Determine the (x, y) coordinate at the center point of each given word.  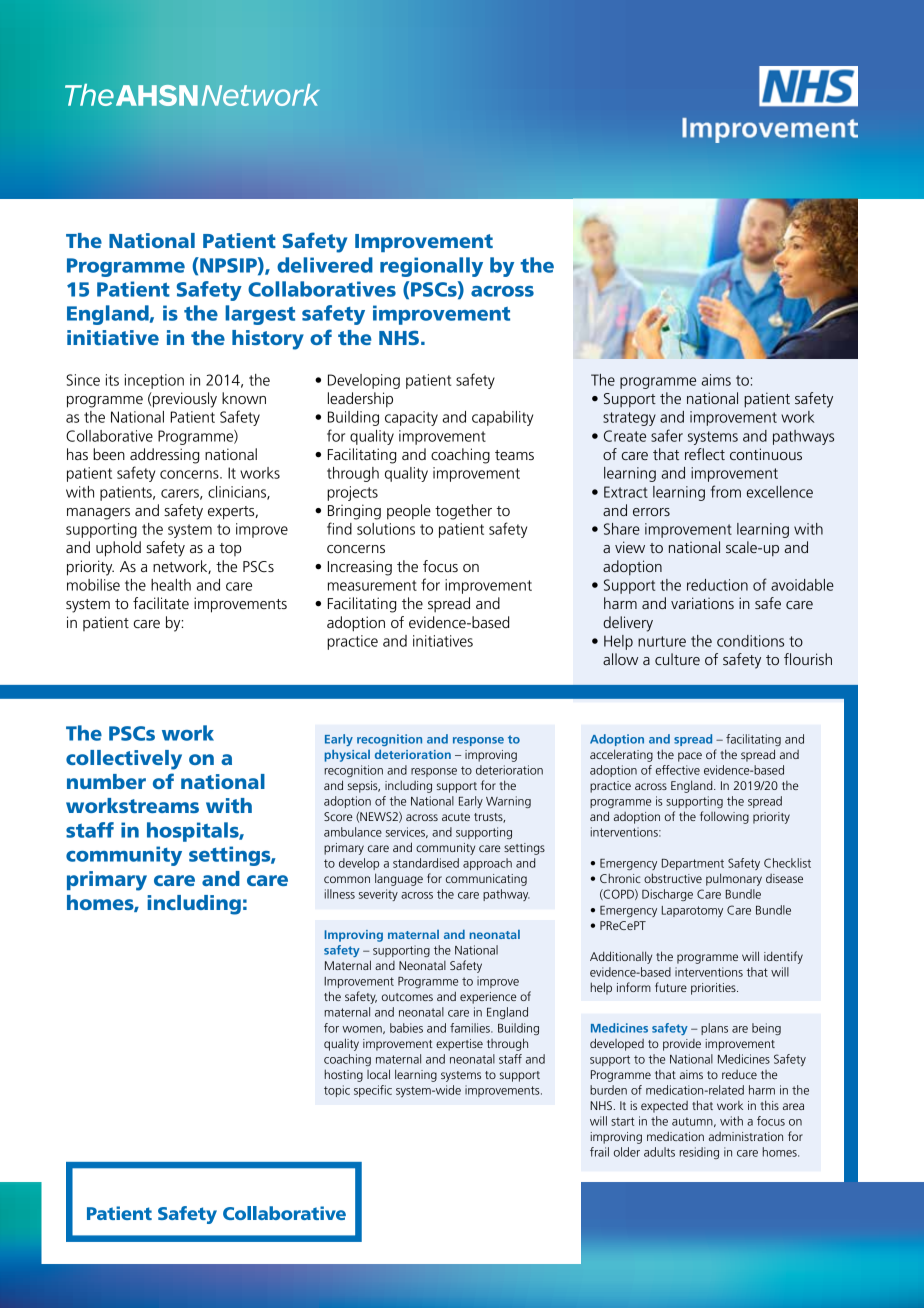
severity (378, 895)
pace (690, 757)
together (463, 512)
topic (337, 1091)
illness (340, 894)
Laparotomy (692, 911)
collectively (124, 760)
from (726, 491)
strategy (629, 419)
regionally (431, 267)
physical (347, 756)
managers (98, 514)
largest (260, 315)
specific (373, 1091)
